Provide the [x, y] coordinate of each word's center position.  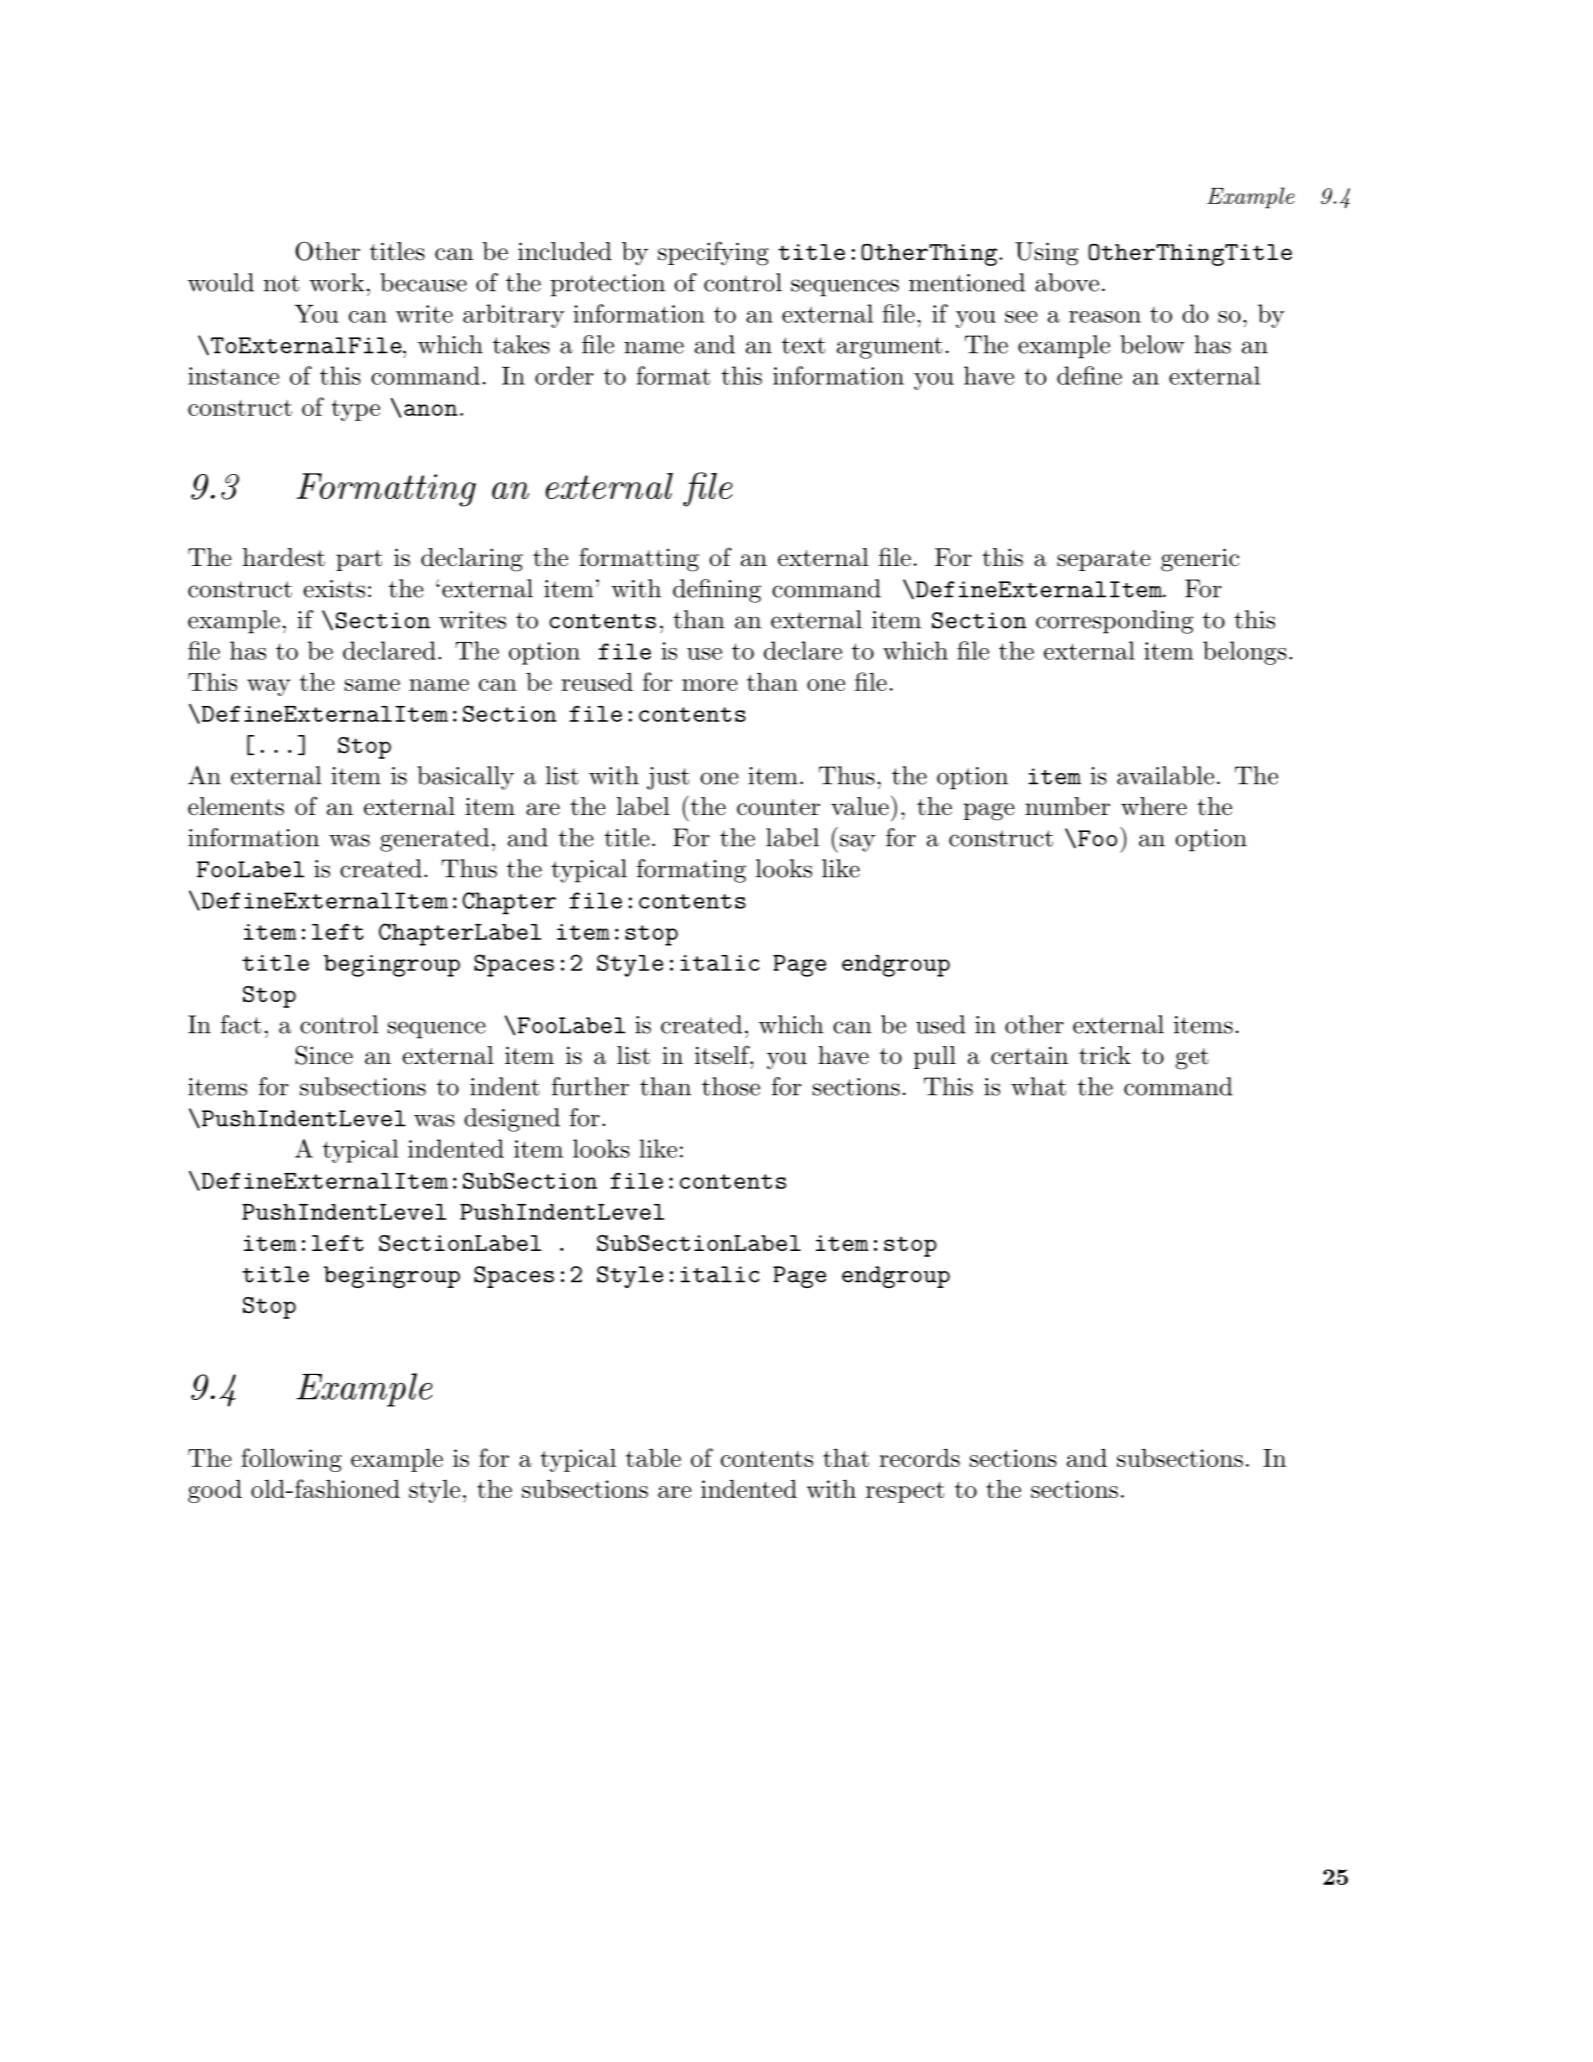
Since [324, 1055]
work [336, 282]
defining [717, 591]
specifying [713, 253]
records [919, 1458]
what [1038, 1086]
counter [778, 807]
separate [1104, 560]
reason [1105, 317]
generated [434, 840]
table [653, 1457]
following [291, 1460]
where [1154, 806]
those [731, 1086]
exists [334, 589]
